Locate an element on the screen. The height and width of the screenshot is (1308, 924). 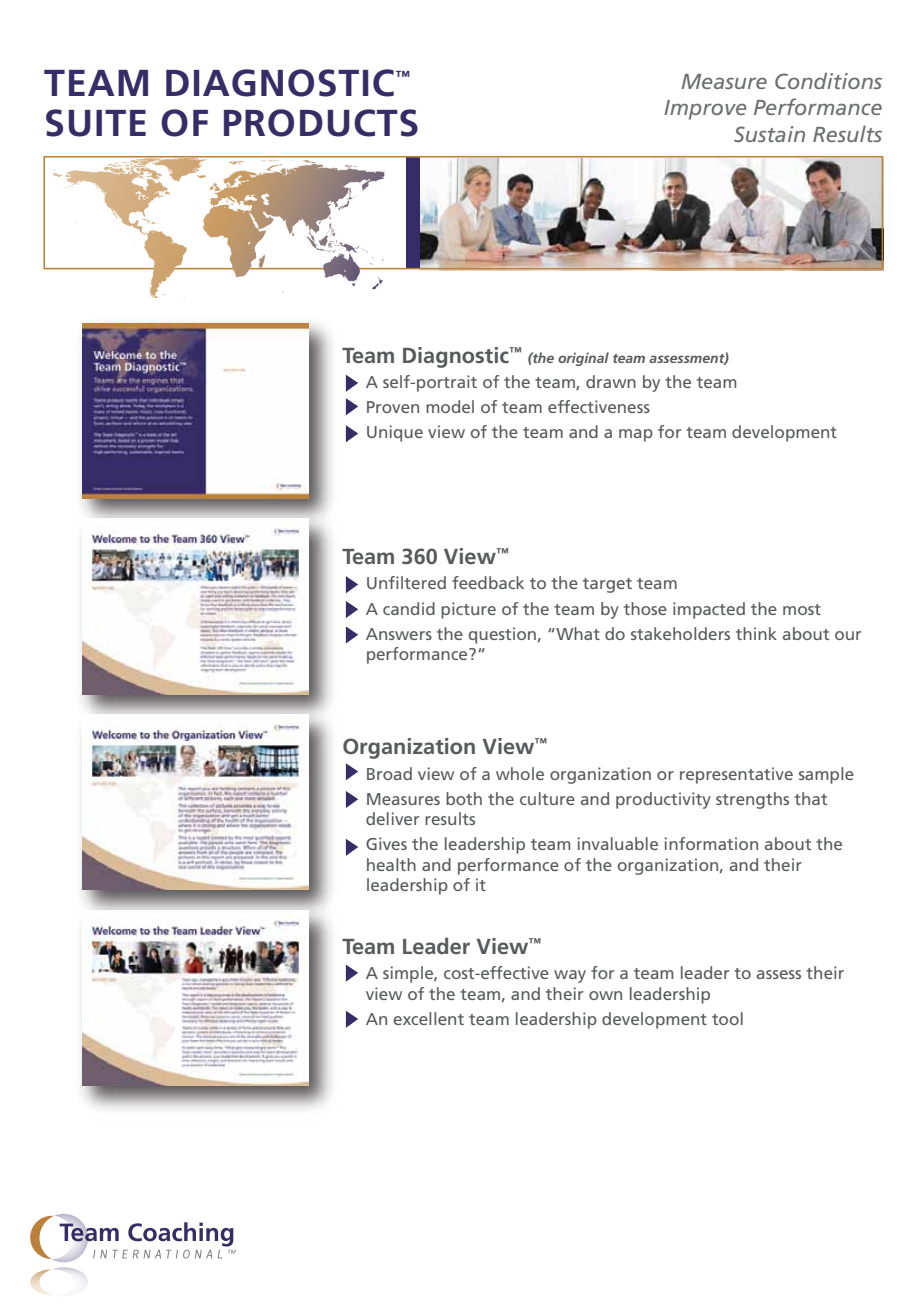
PRODUCTS is located at coordinates (321, 123).
